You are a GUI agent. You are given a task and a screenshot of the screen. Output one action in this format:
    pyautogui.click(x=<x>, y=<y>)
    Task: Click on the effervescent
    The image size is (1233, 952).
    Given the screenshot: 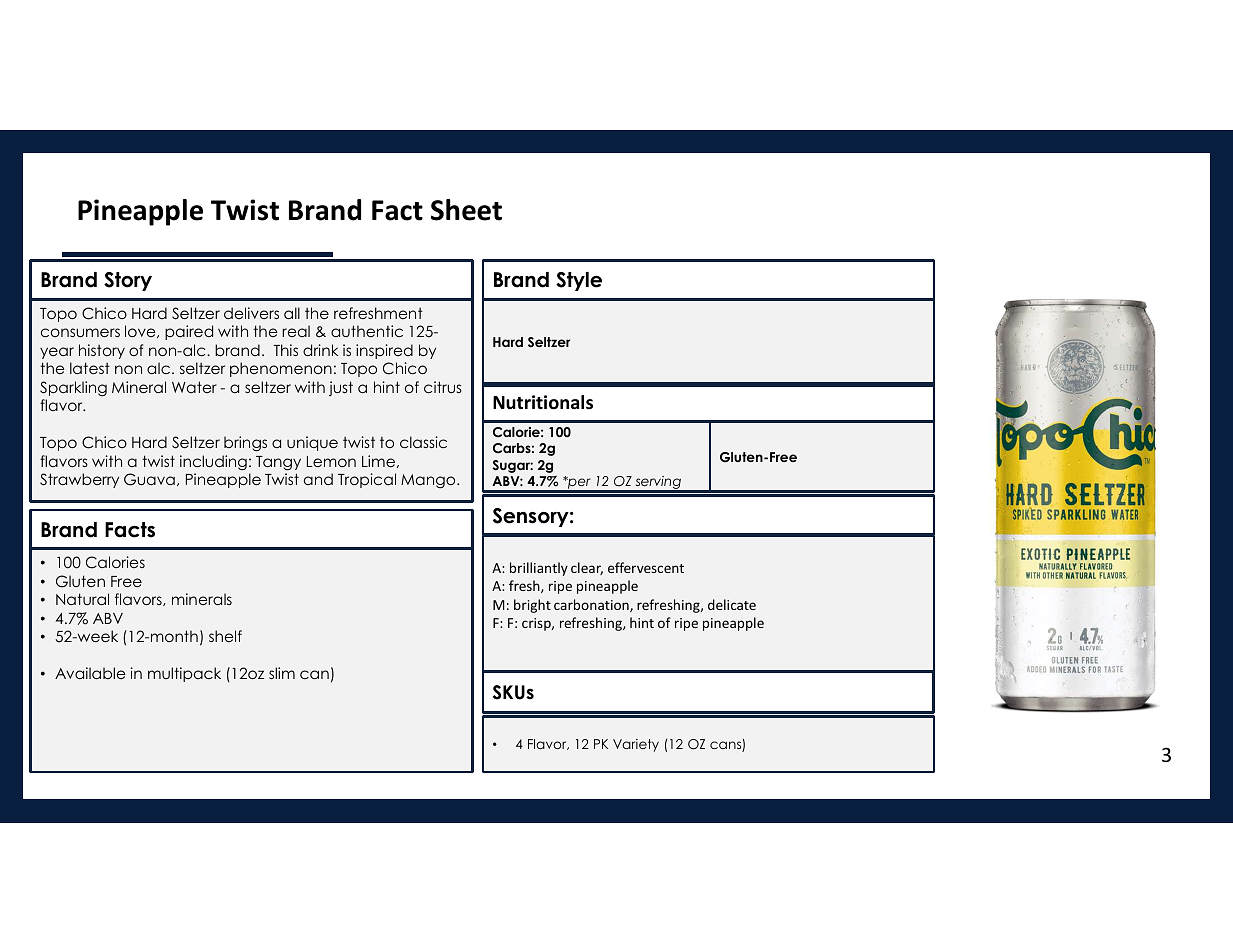 What is the action you would take?
    pyautogui.click(x=646, y=567)
